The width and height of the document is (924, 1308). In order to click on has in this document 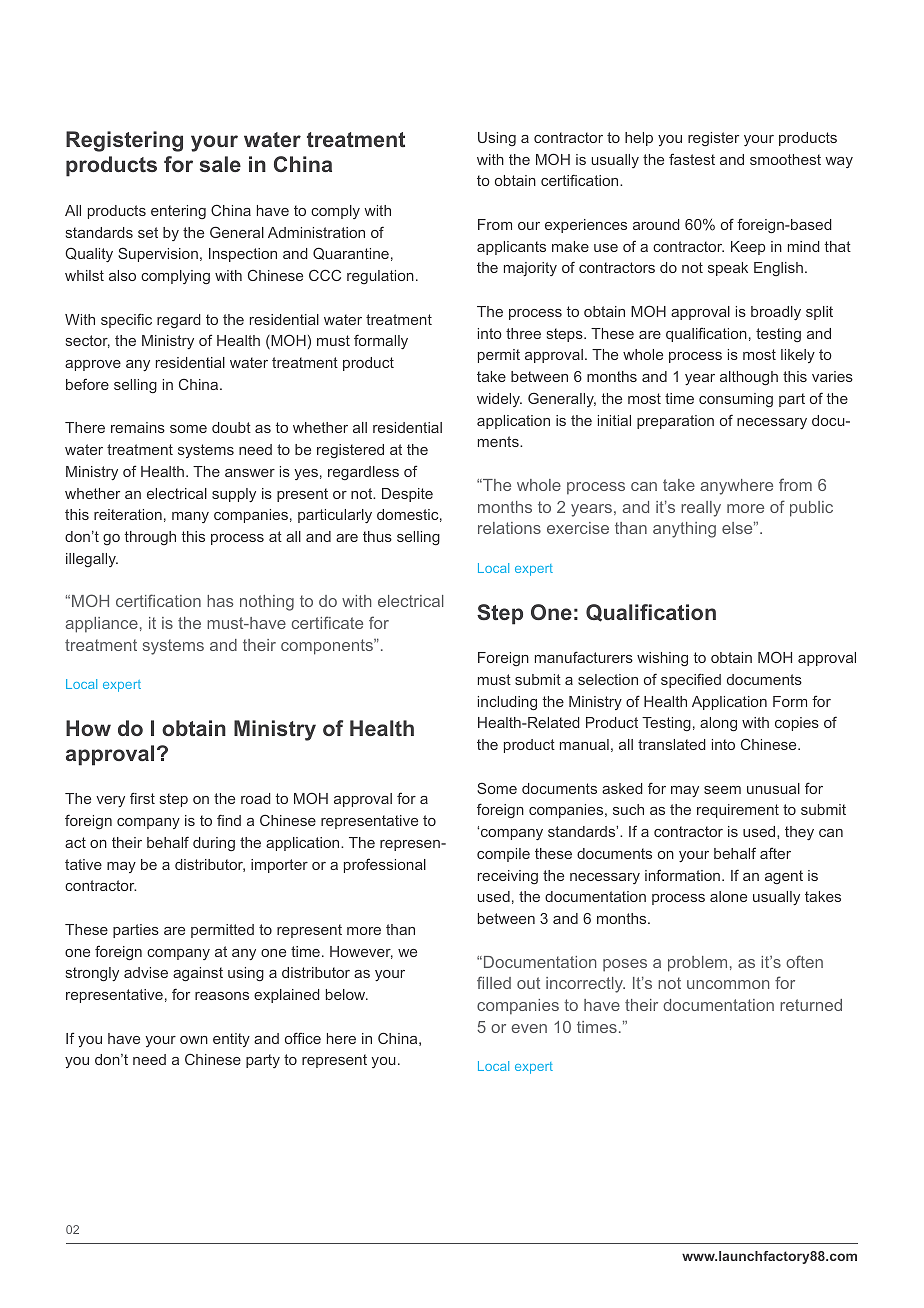, I will do `click(220, 601)`.
